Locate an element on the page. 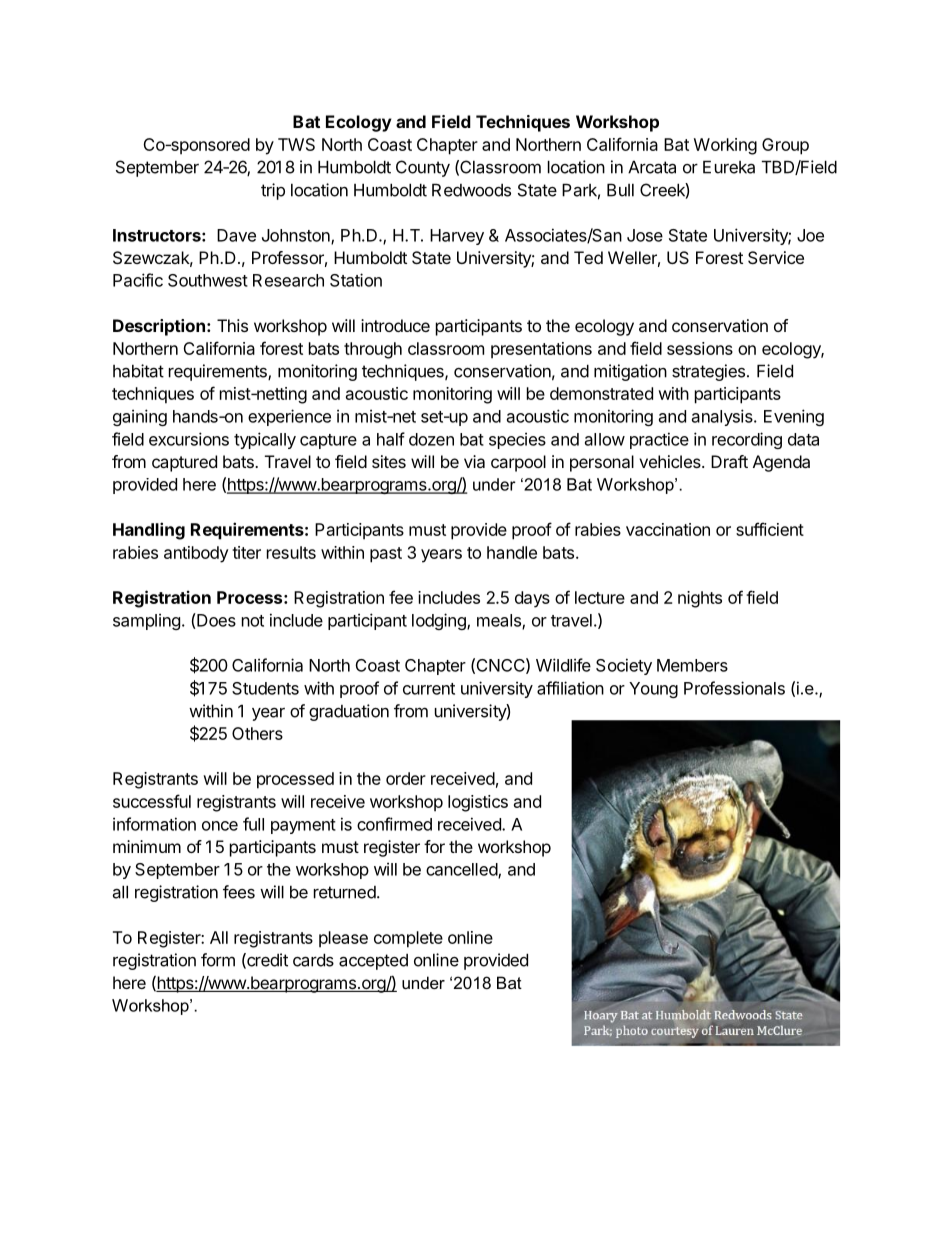 The height and width of the page is (1233, 952). Professionals is located at coordinates (734, 688).
